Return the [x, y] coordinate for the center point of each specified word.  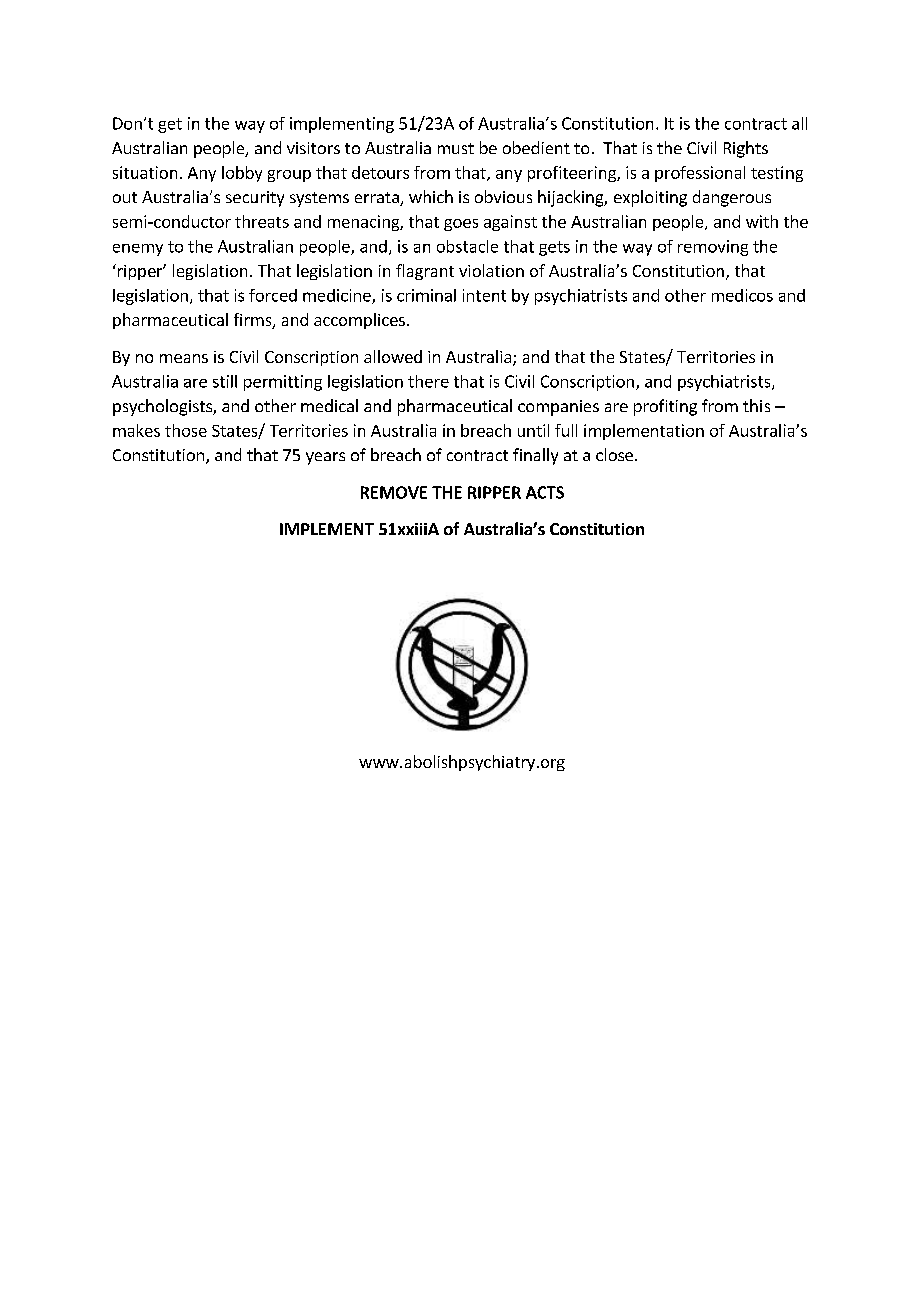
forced [273, 295]
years [325, 458]
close [614, 454]
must [456, 148]
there [428, 381]
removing [713, 248]
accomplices [359, 321]
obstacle [467, 246]
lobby [242, 174]
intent [484, 295]
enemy [138, 250]
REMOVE [394, 492]
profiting [665, 407]
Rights [746, 149]
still [225, 381]
